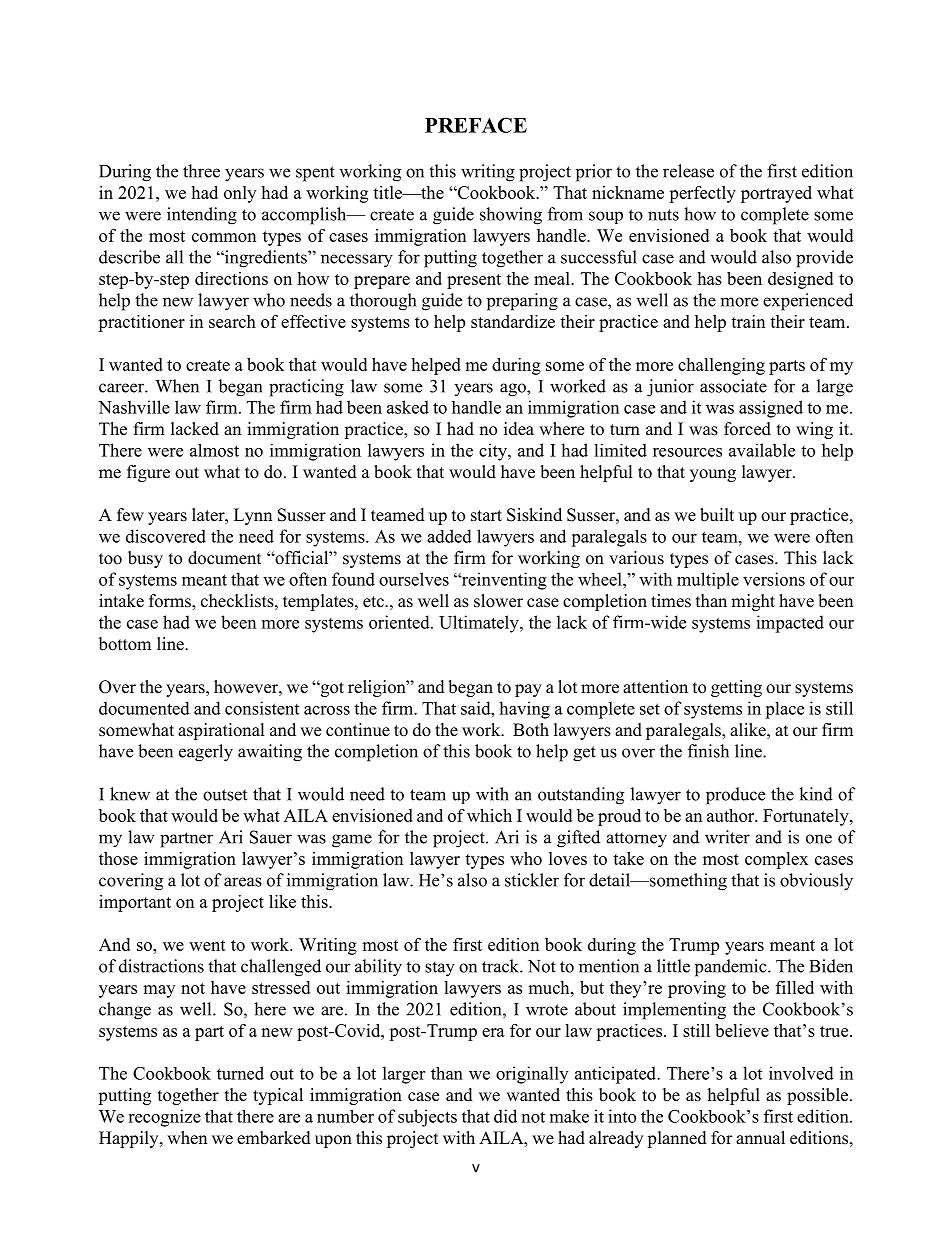  I want to click on associate, so click(733, 386).
